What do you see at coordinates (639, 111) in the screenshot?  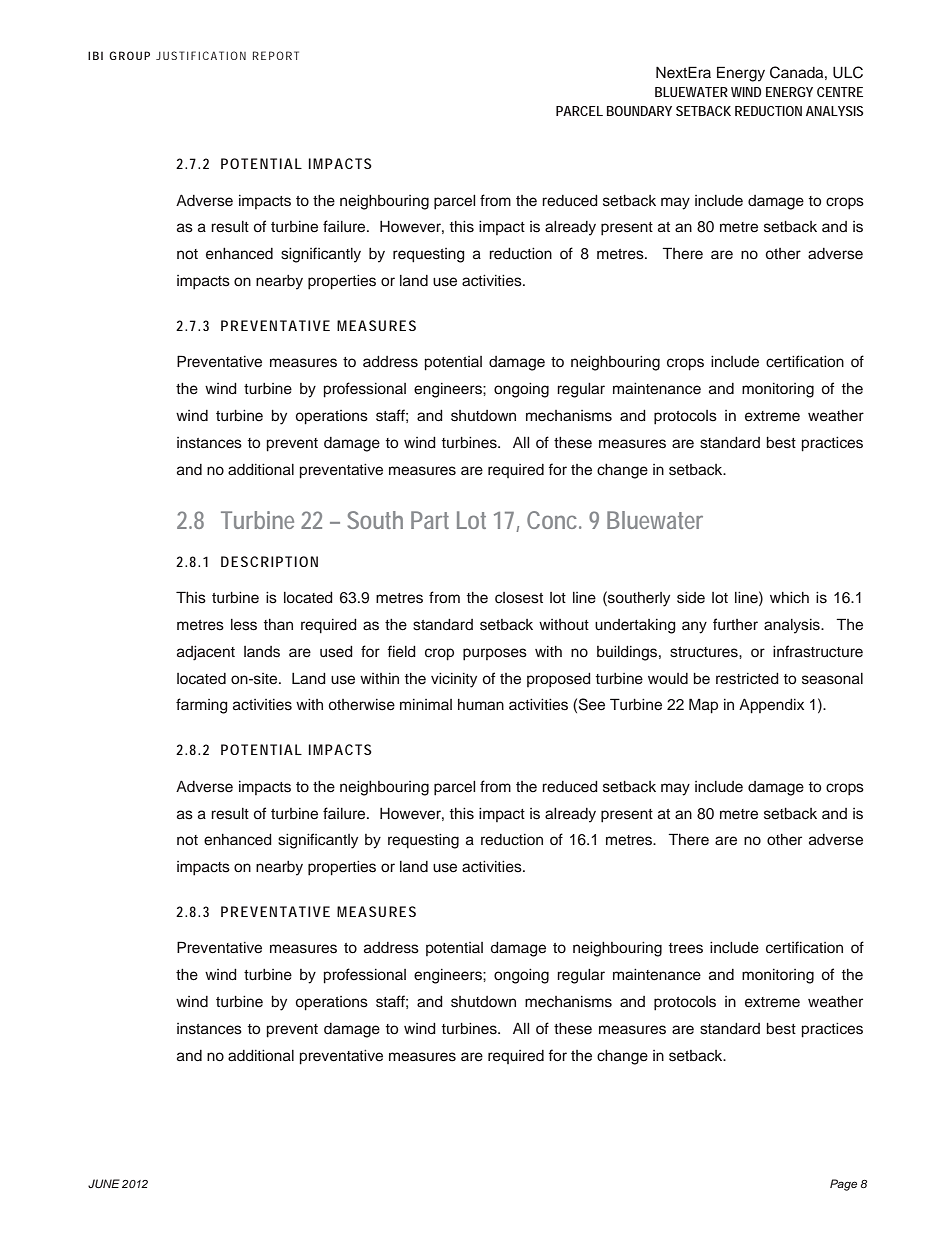 I see `BOUNDARY` at bounding box center [639, 111].
